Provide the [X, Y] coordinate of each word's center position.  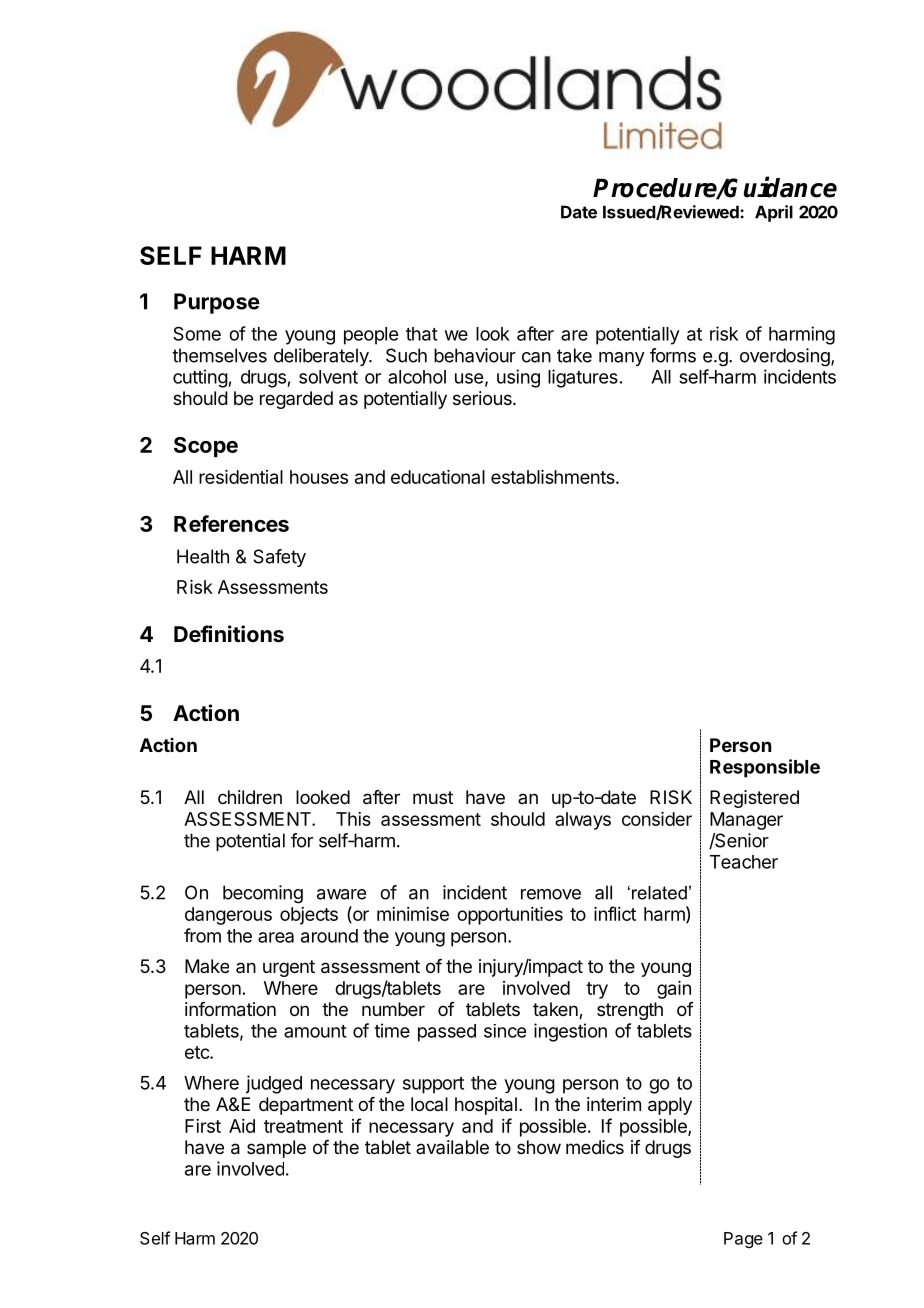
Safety [279, 558]
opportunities [510, 916]
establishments [554, 477]
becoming [263, 894]
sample [276, 1149]
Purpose [217, 303]
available [452, 1147]
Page [743, 1240]
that [422, 334]
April [774, 213]
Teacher [744, 862]
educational [438, 477]
